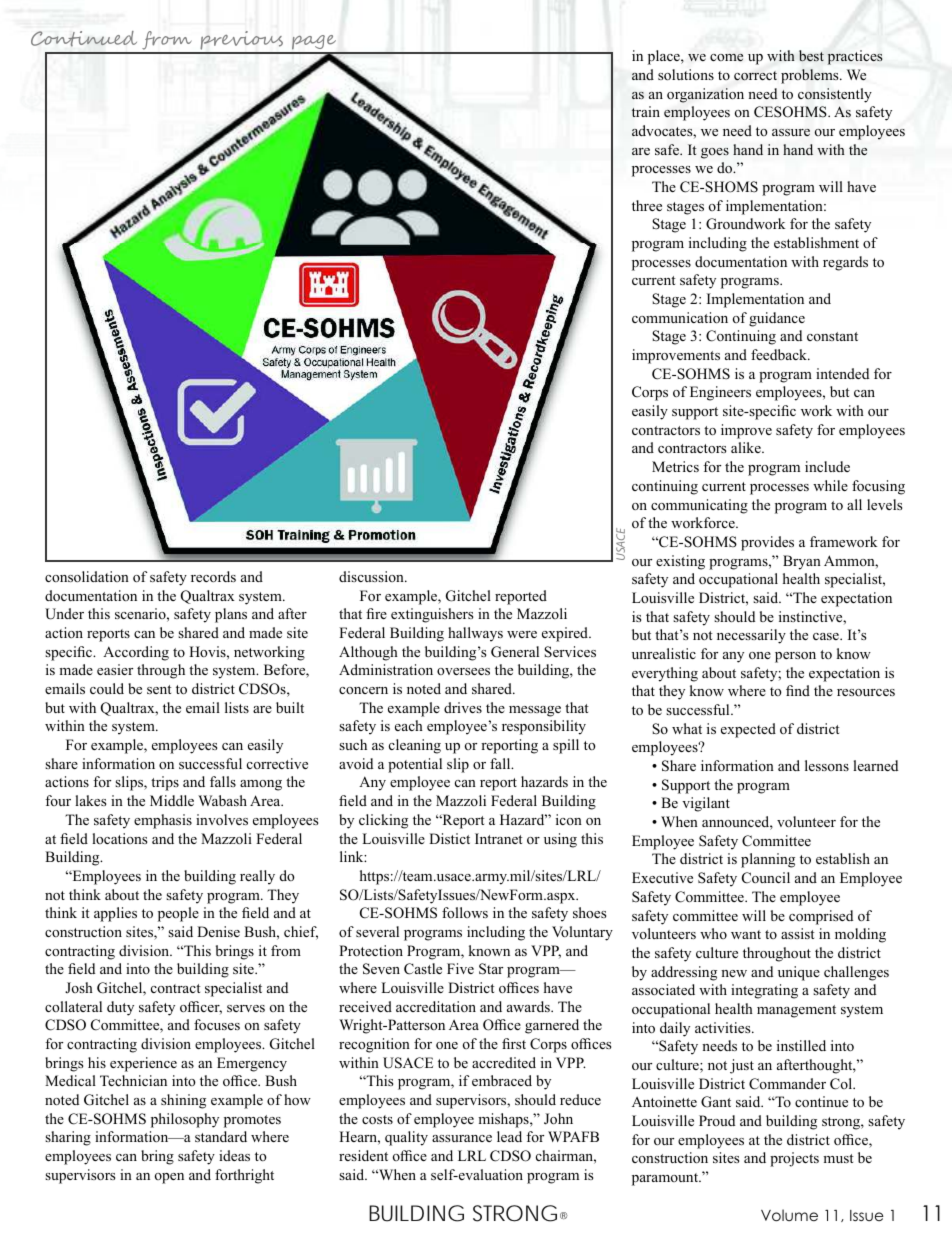  Describe the element at coordinates (163, 821) in the page. I see `emphasis` at that location.
